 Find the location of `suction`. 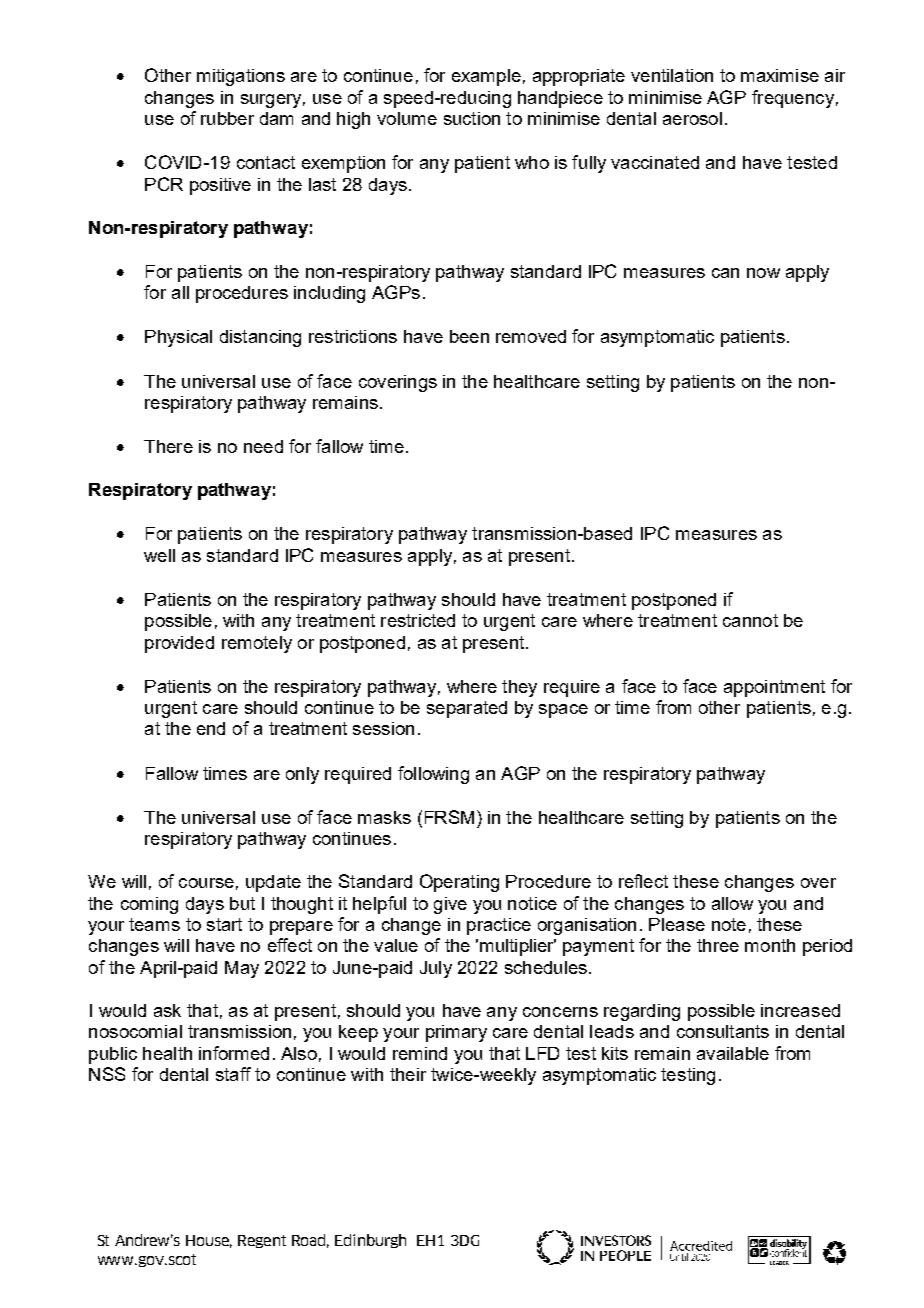

suction is located at coordinates (472, 118).
